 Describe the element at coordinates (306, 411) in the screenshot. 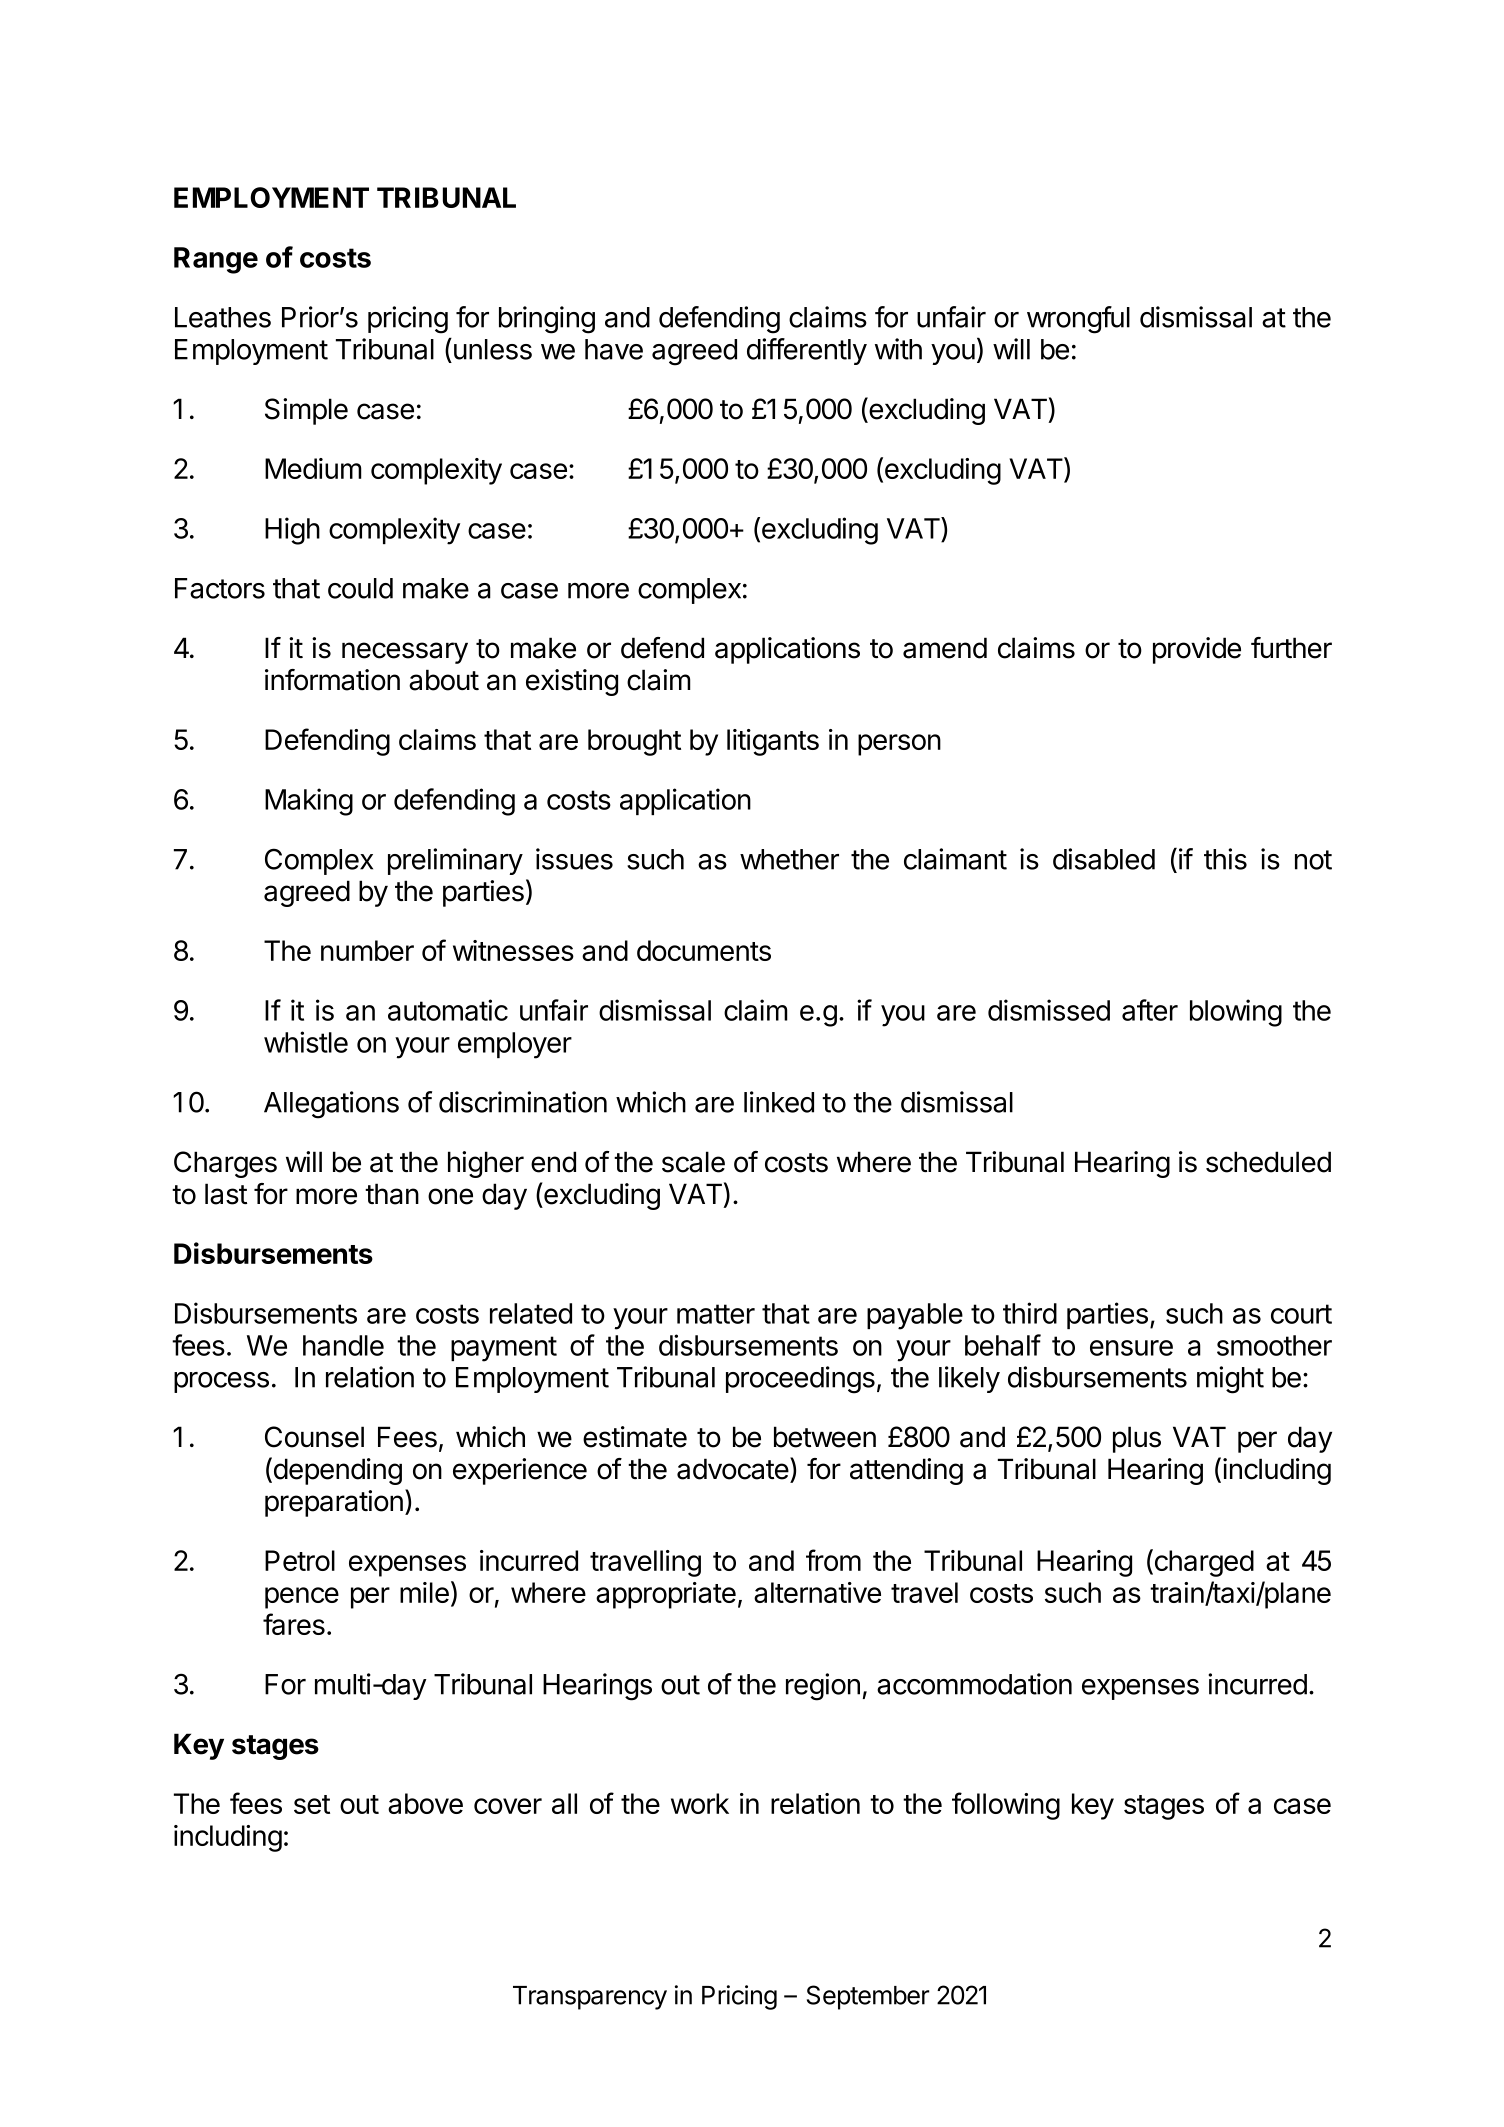

I see `Simple` at that location.
